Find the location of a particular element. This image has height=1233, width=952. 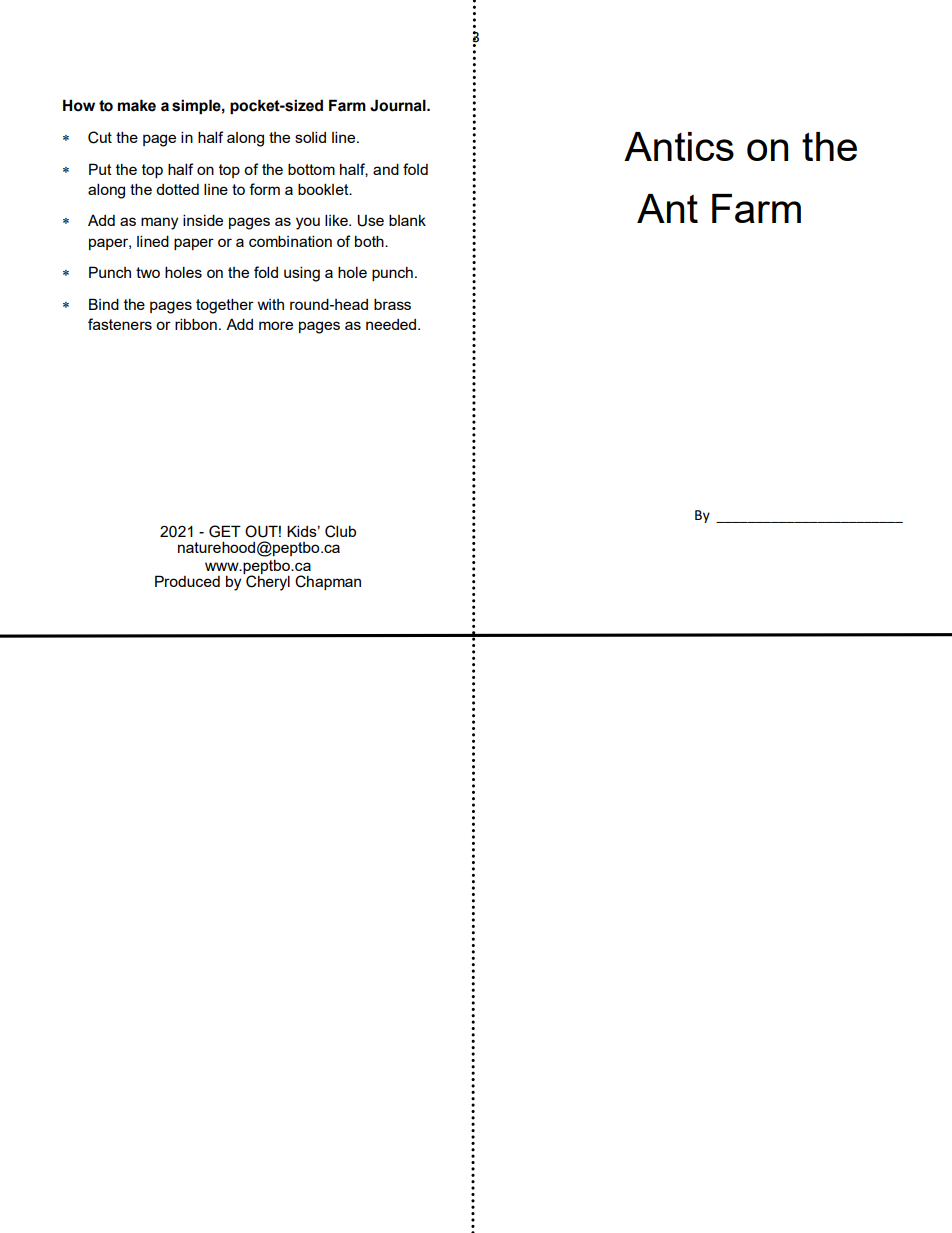

both is located at coordinates (370, 241).
